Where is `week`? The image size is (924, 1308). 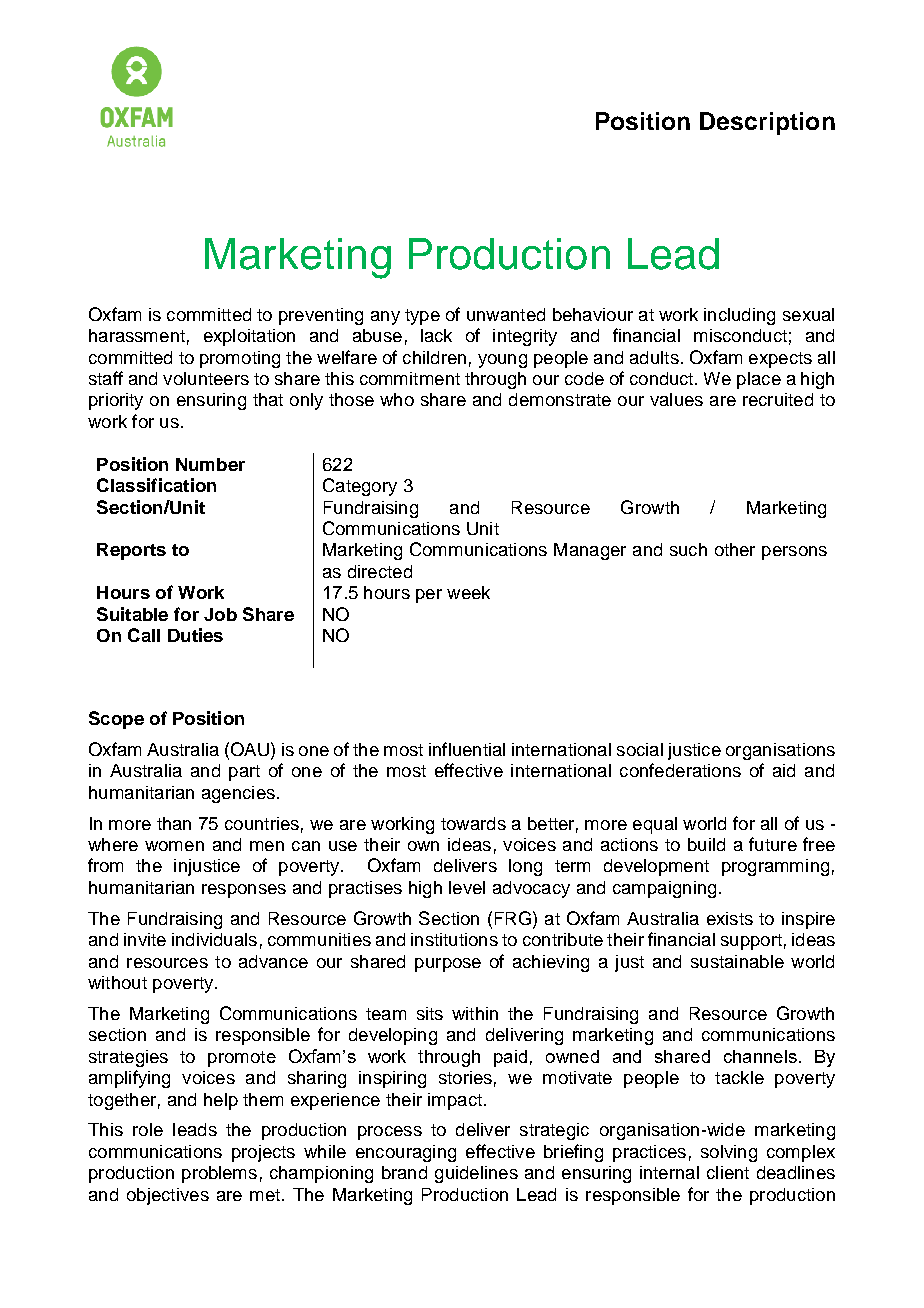 week is located at coordinates (468, 592).
